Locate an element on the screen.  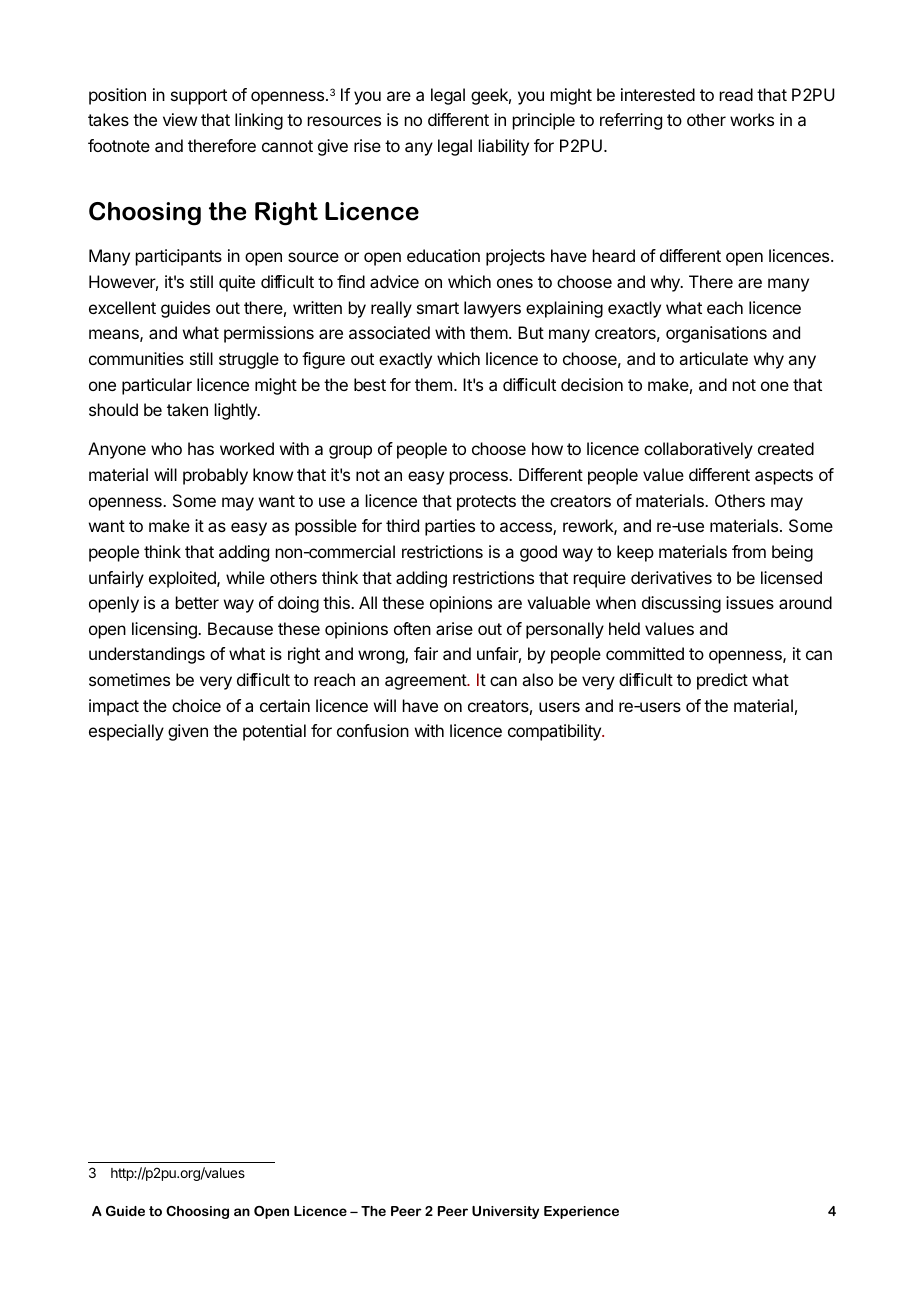
especially is located at coordinates (126, 732).
